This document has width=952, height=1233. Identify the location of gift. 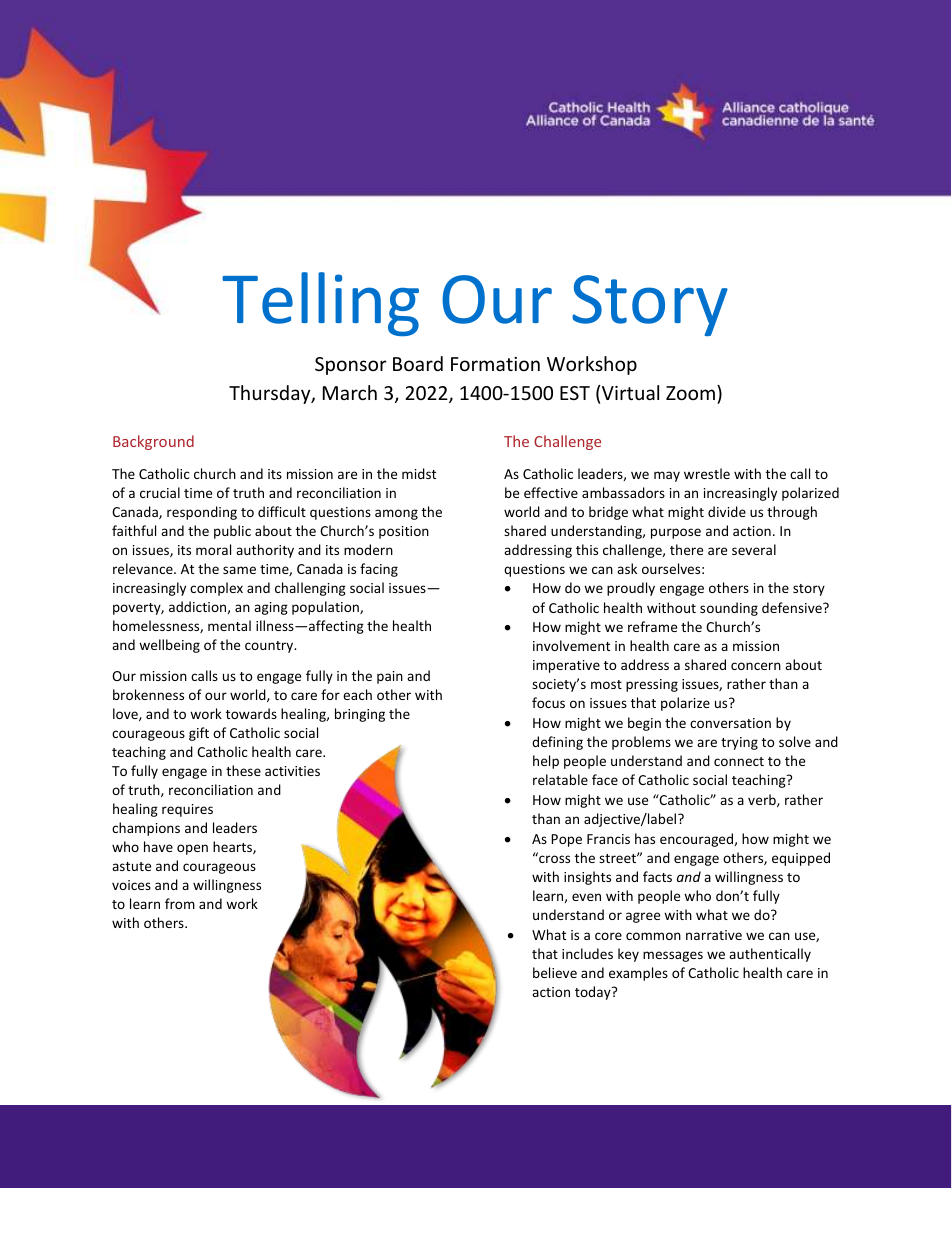
(199, 734).
